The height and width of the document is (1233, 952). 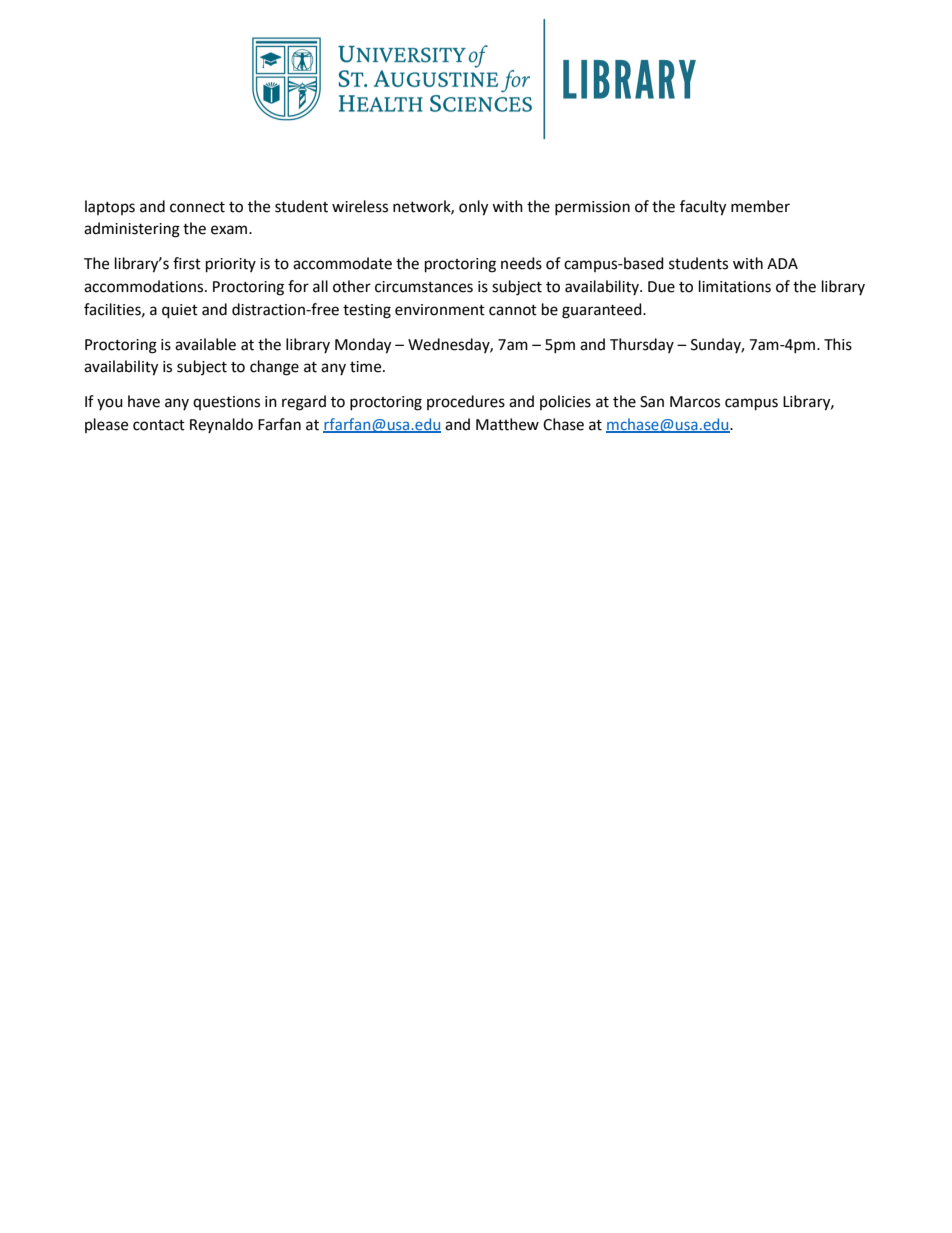 What do you see at coordinates (159, 425) in the document?
I see `contact` at bounding box center [159, 425].
